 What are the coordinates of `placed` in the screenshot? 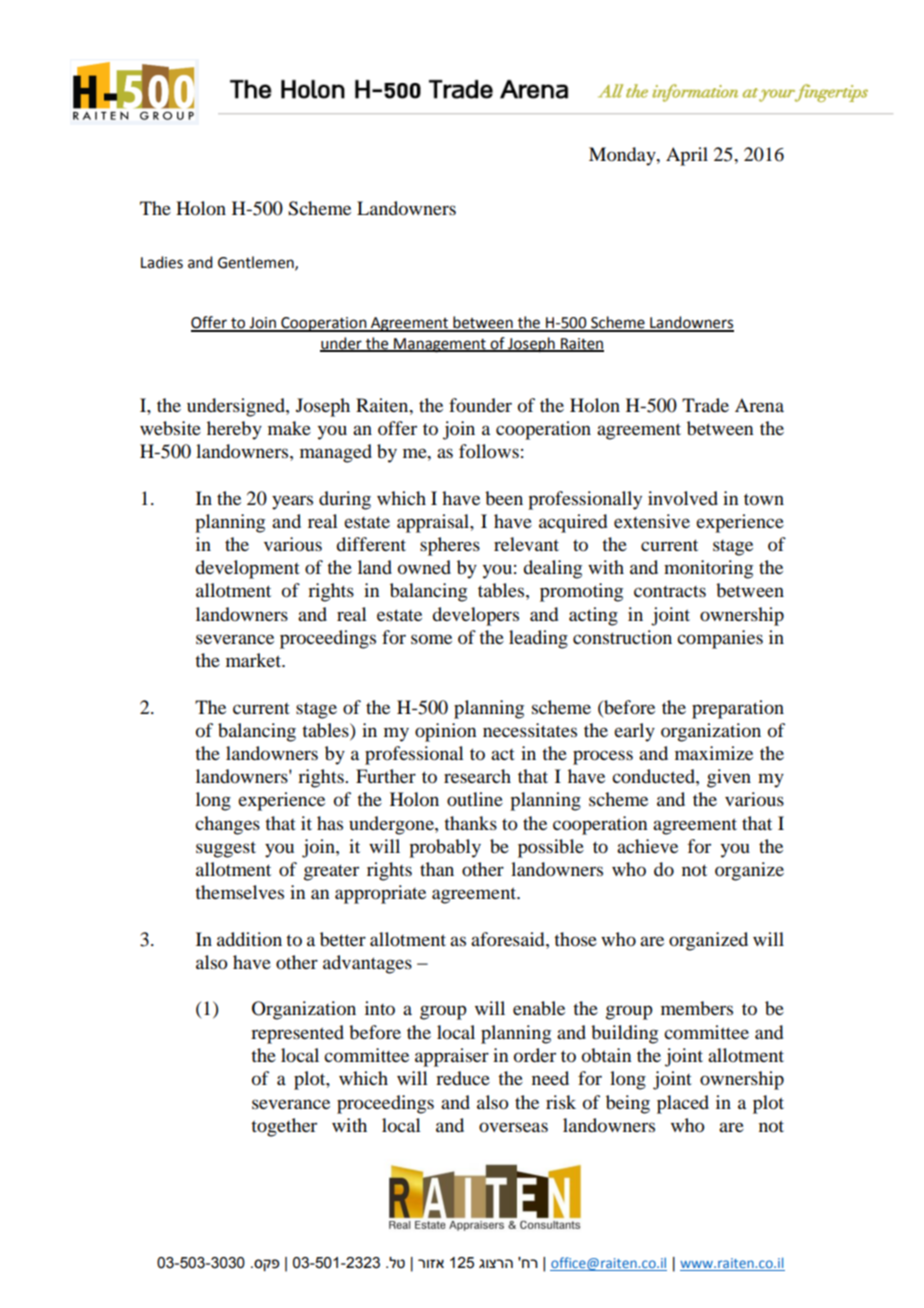 It's located at (683, 1104).
